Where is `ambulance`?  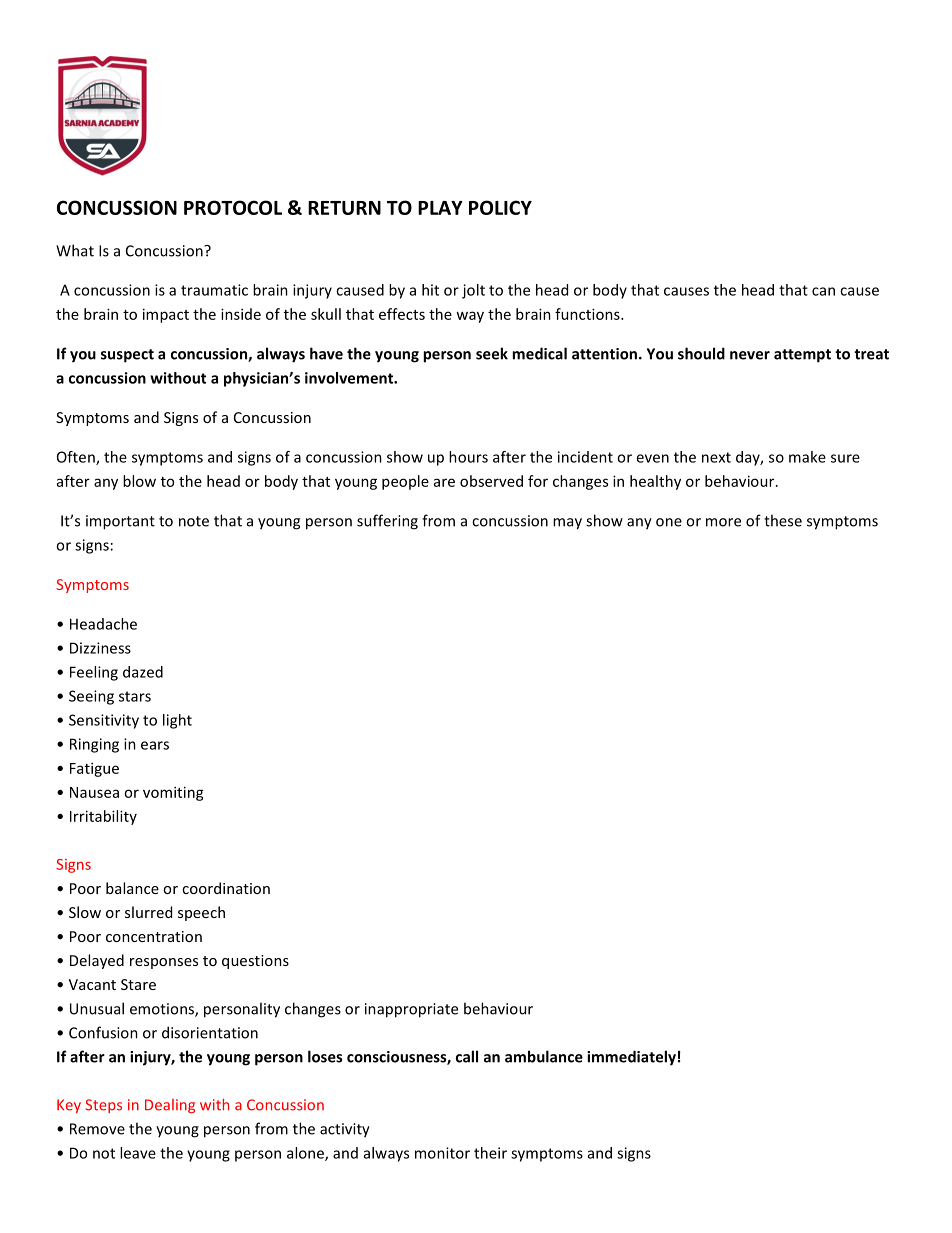
ambulance is located at coordinates (544, 1056).
